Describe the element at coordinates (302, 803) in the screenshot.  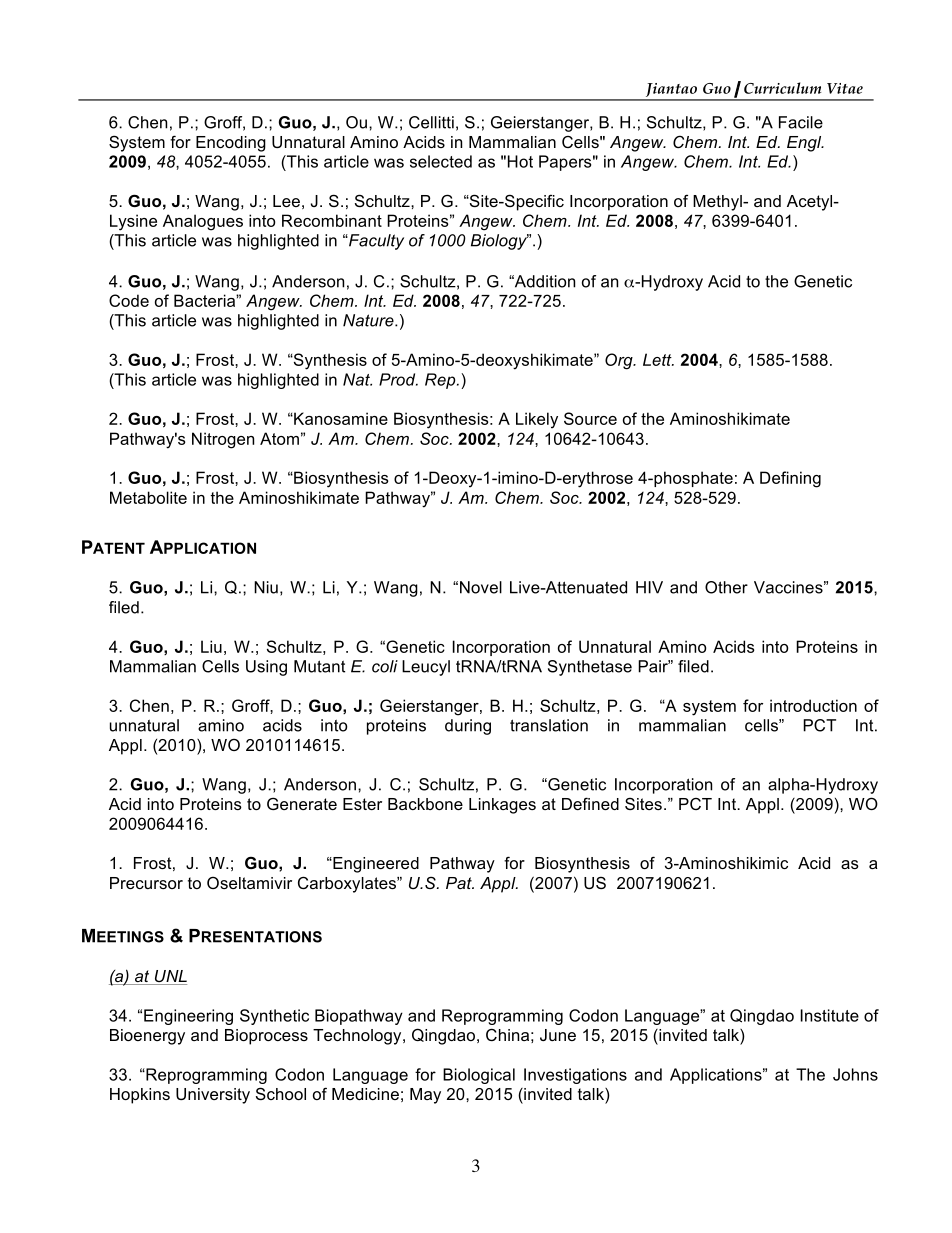
I see `Generate` at that location.
